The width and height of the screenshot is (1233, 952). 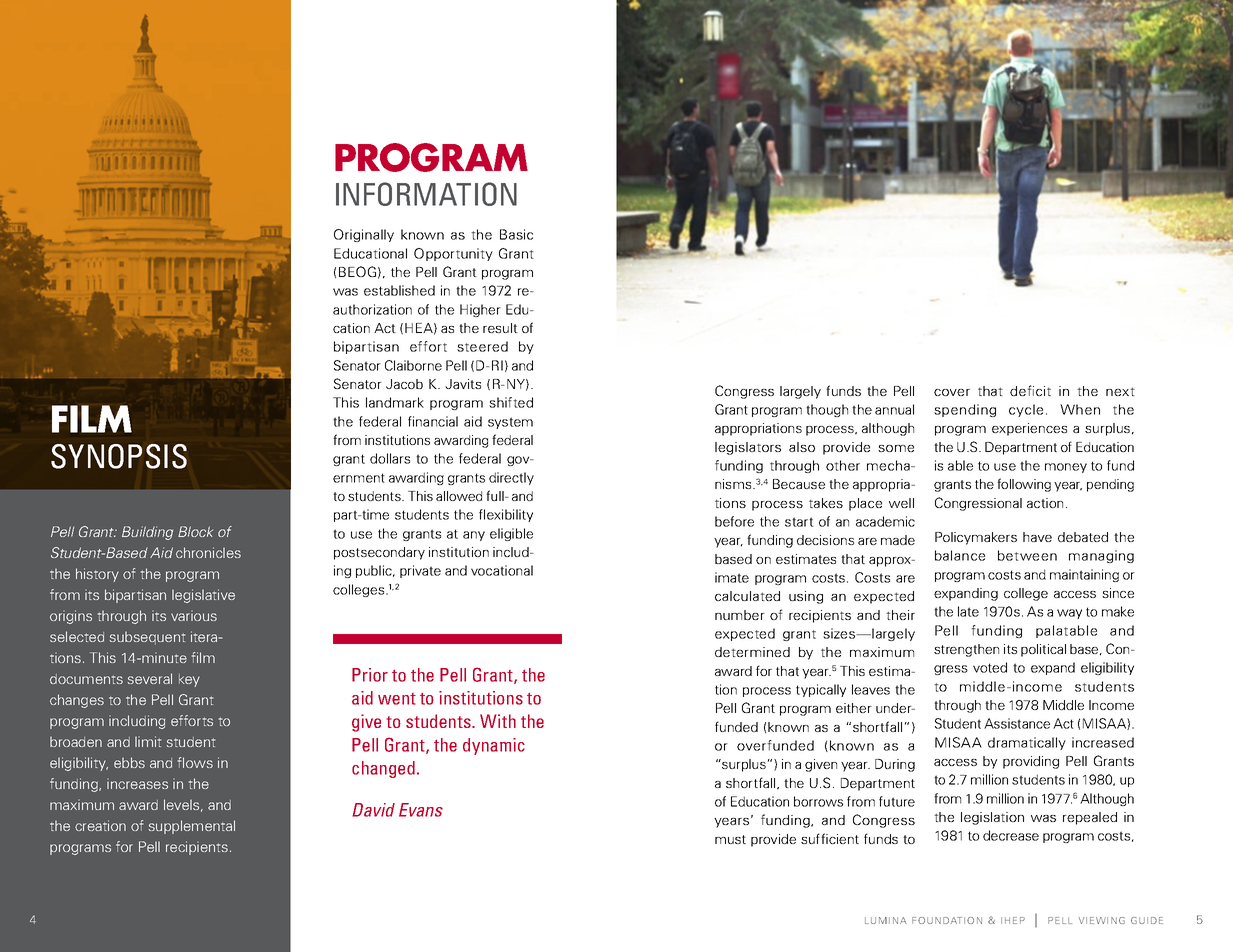 What do you see at coordinates (1030, 390) in the screenshot?
I see `deficit` at bounding box center [1030, 390].
